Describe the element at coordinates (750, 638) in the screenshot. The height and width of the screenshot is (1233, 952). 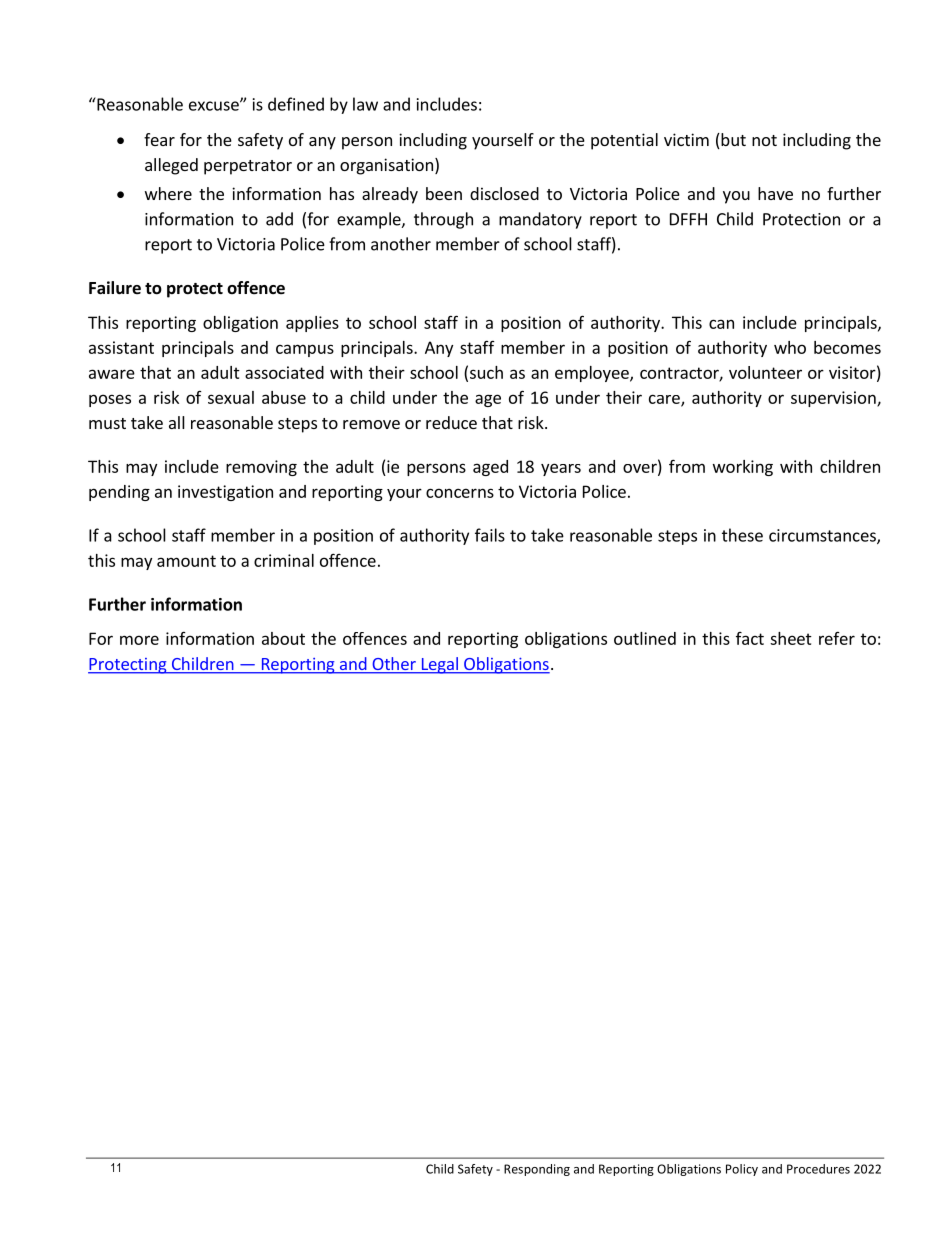
I see `fact` at that location.
